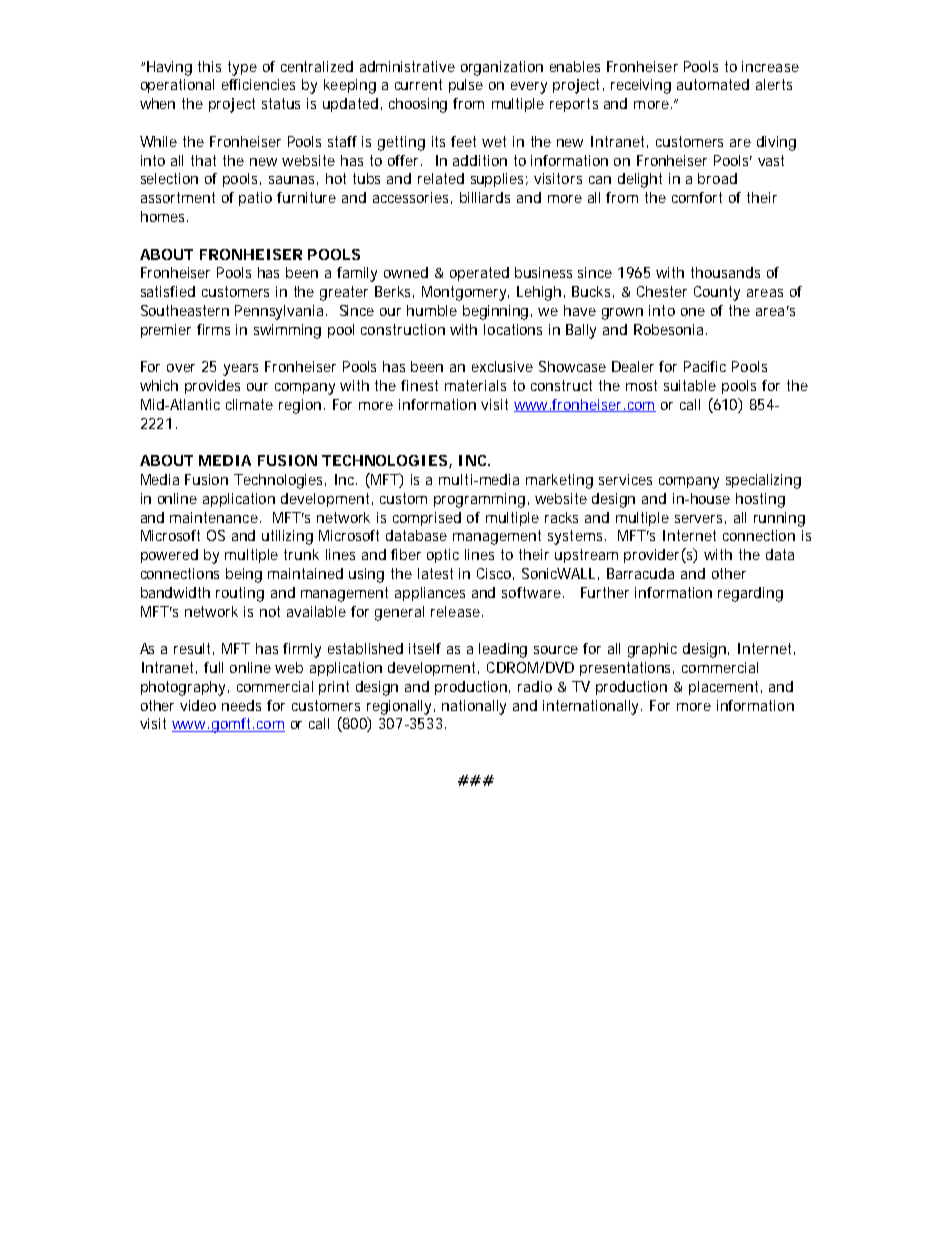 This image has width=952, height=1233. Describe the element at coordinates (212, 387) in the image. I see `provides` at that location.
